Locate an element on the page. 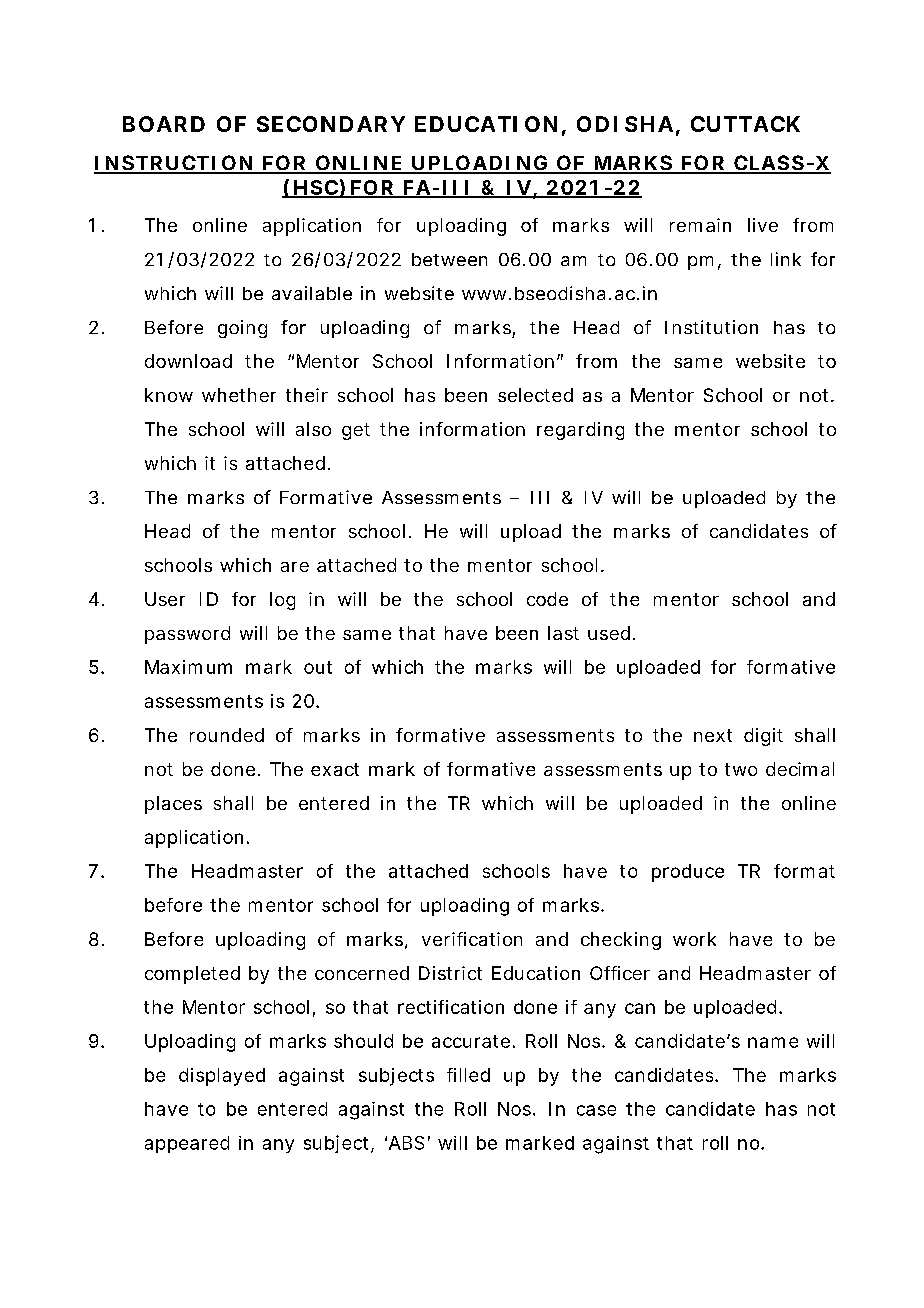  displayed is located at coordinates (222, 1077).
